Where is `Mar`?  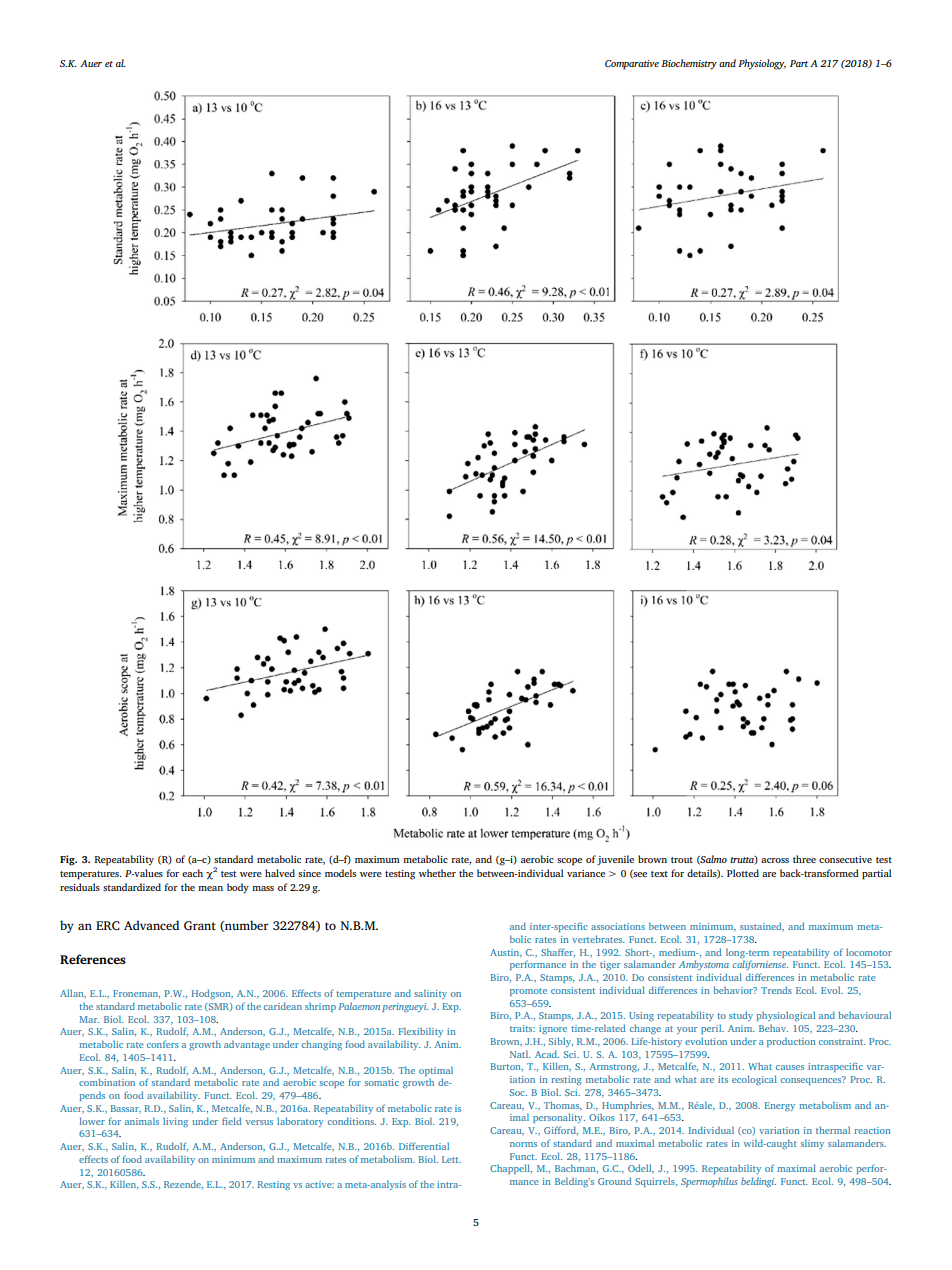
Mar is located at coordinates (89, 1019).
